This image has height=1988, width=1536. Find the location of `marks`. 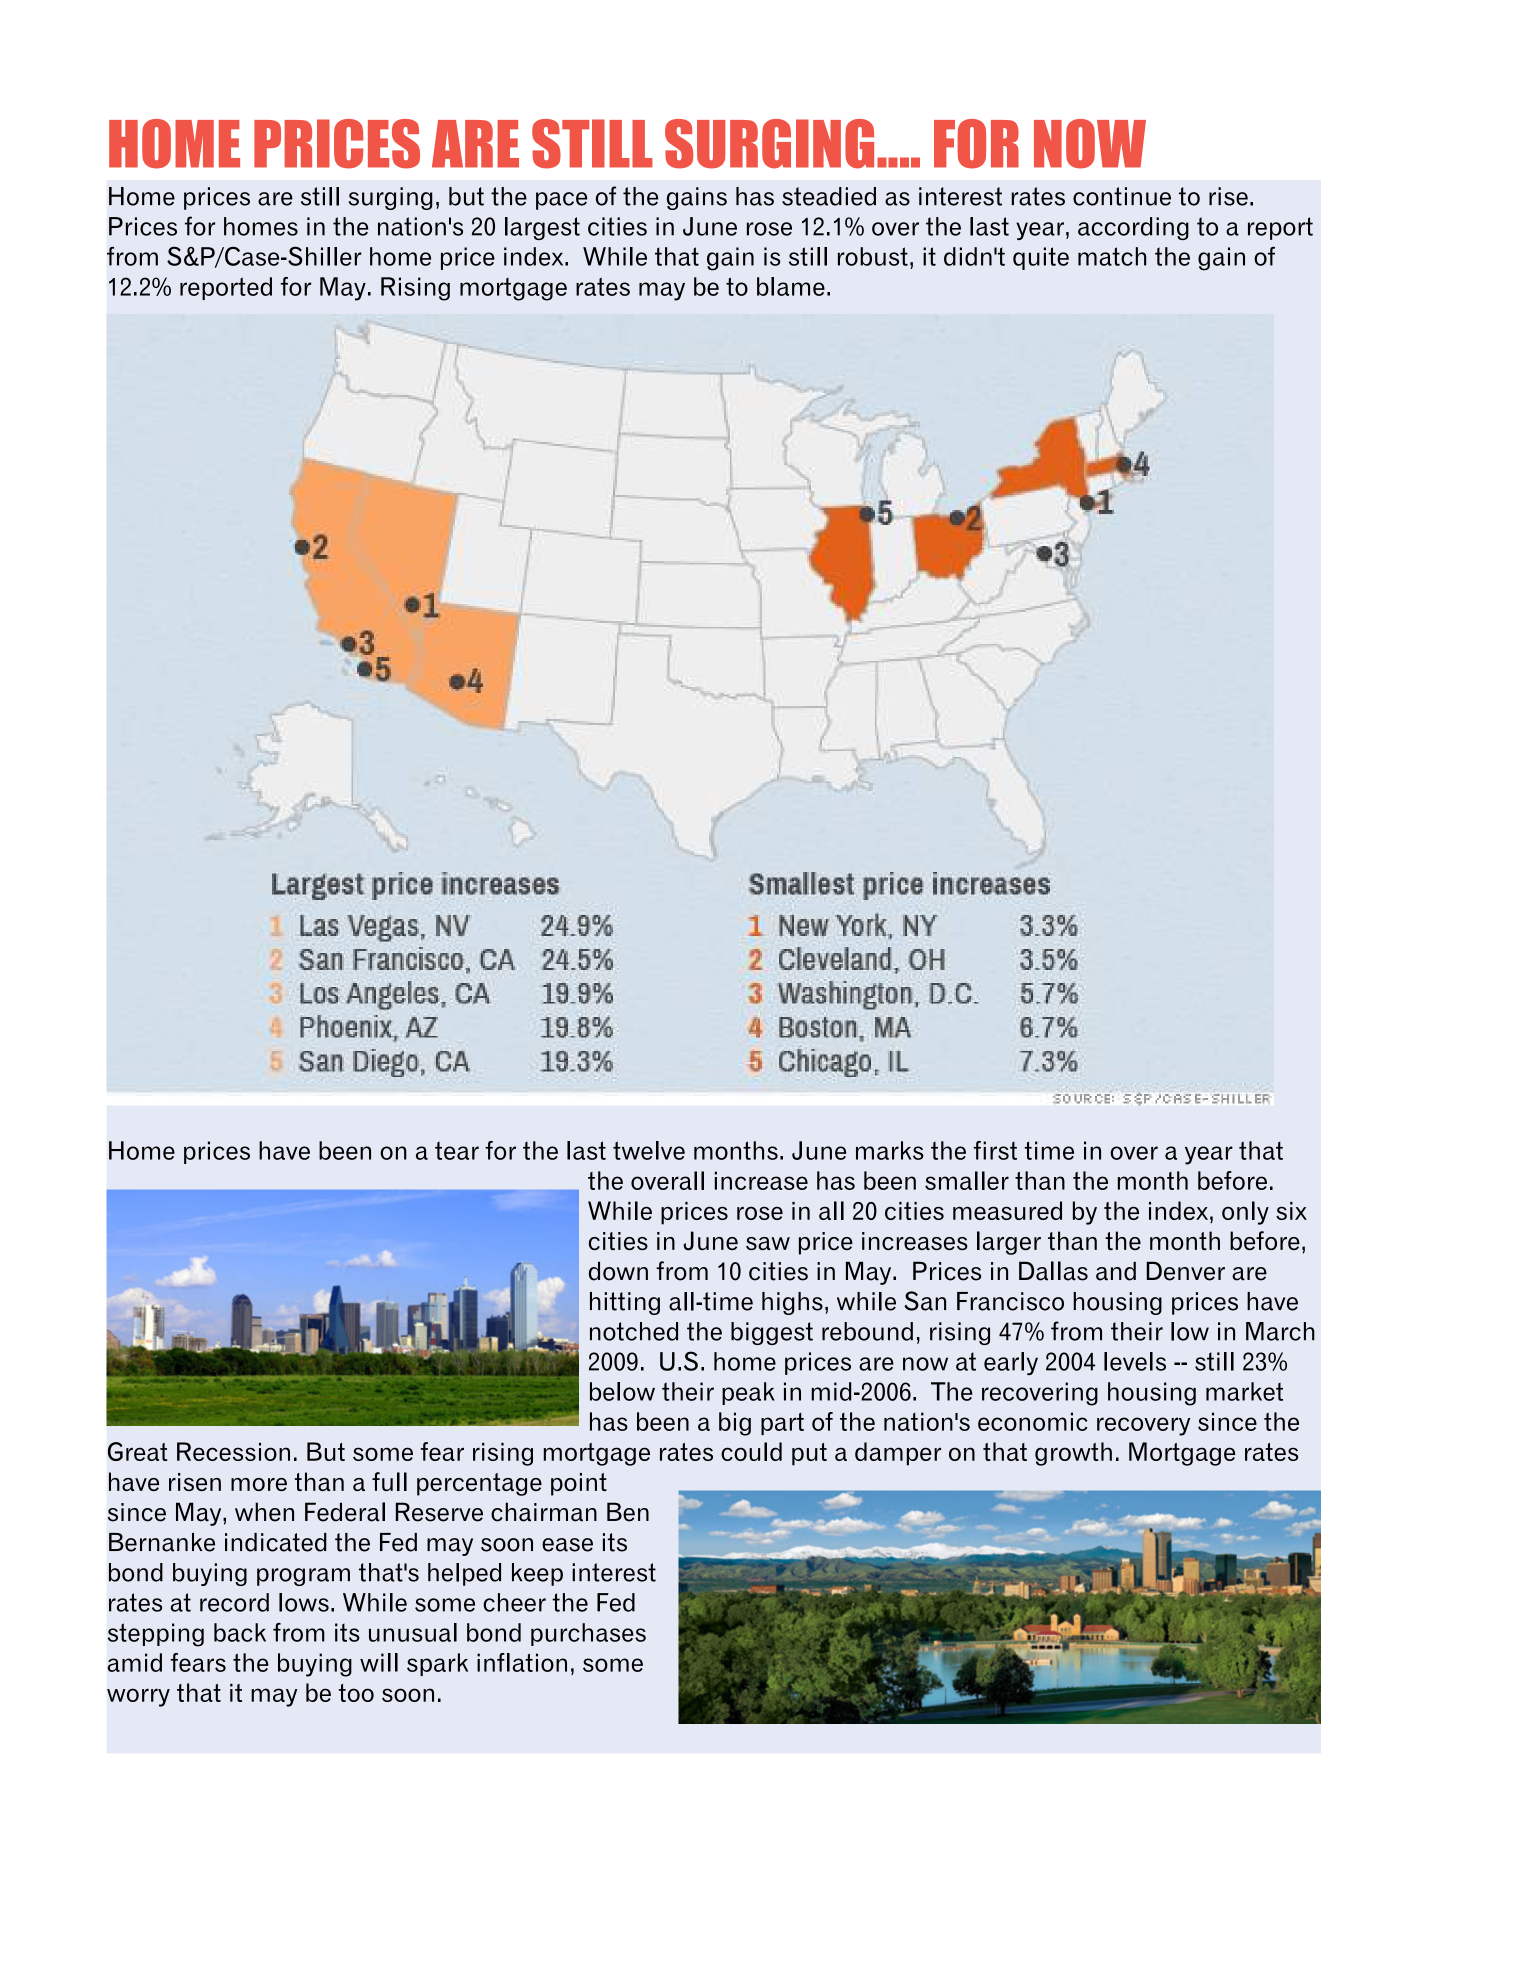

marks is located at coordinates (890, 1150).
